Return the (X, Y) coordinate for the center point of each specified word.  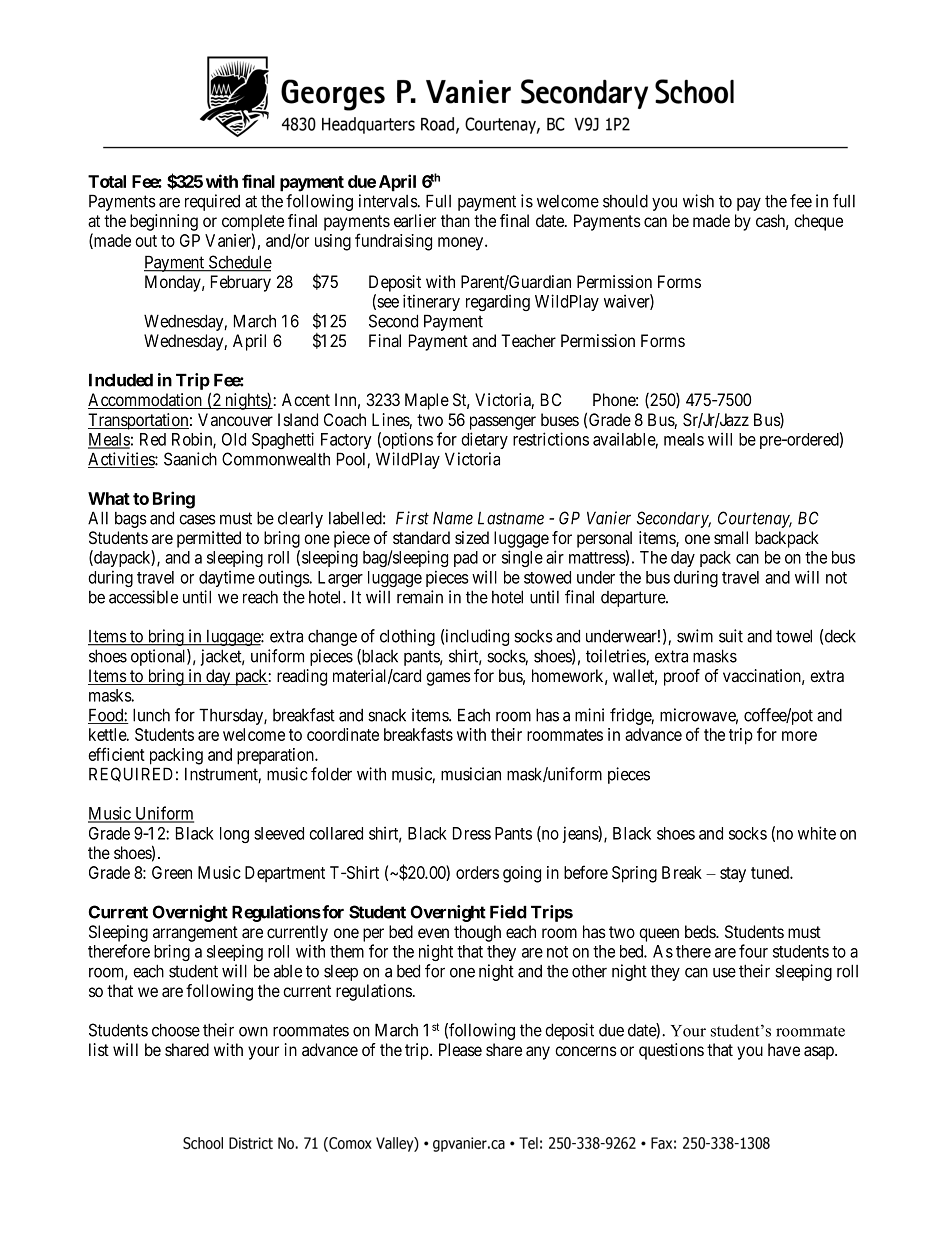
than (455, 221)
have (784, 1050)
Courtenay (755, 519)
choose (176, 1030)
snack (387, 715)
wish (698, 201)
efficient (116, 754)
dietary (484, 440)
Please (460, 1049)
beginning (164, 222)
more (799, 736)
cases (197, 520)
